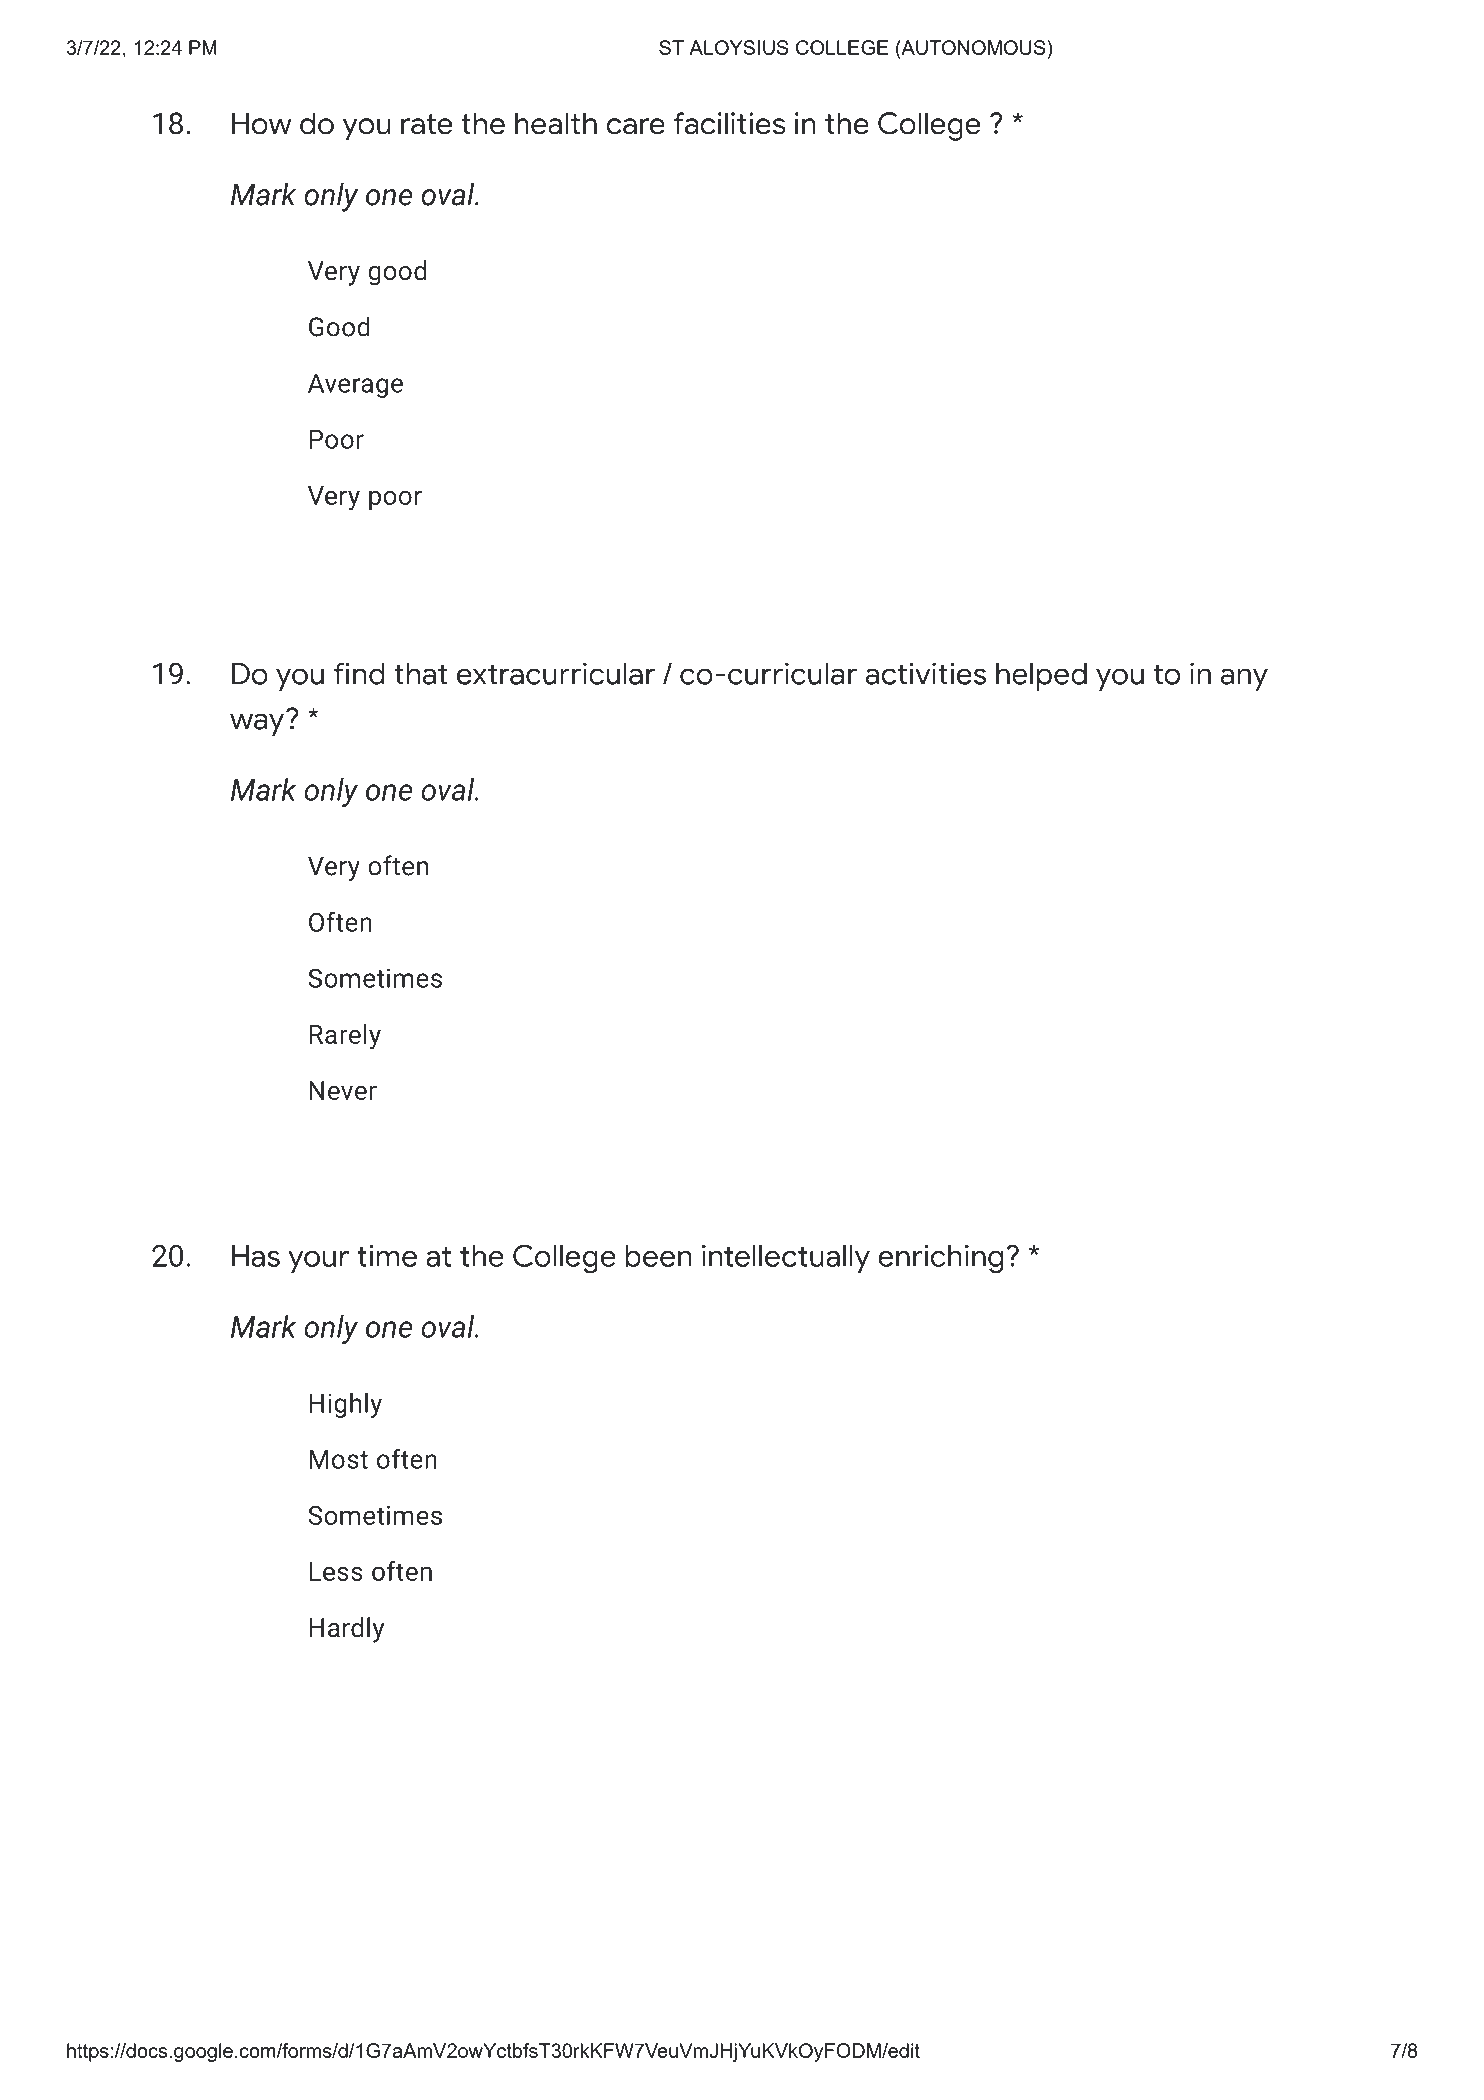  What do you see at coordinates (658, 1256) in the screenshot?
I see `been` at bounding box center [658, 1256].
